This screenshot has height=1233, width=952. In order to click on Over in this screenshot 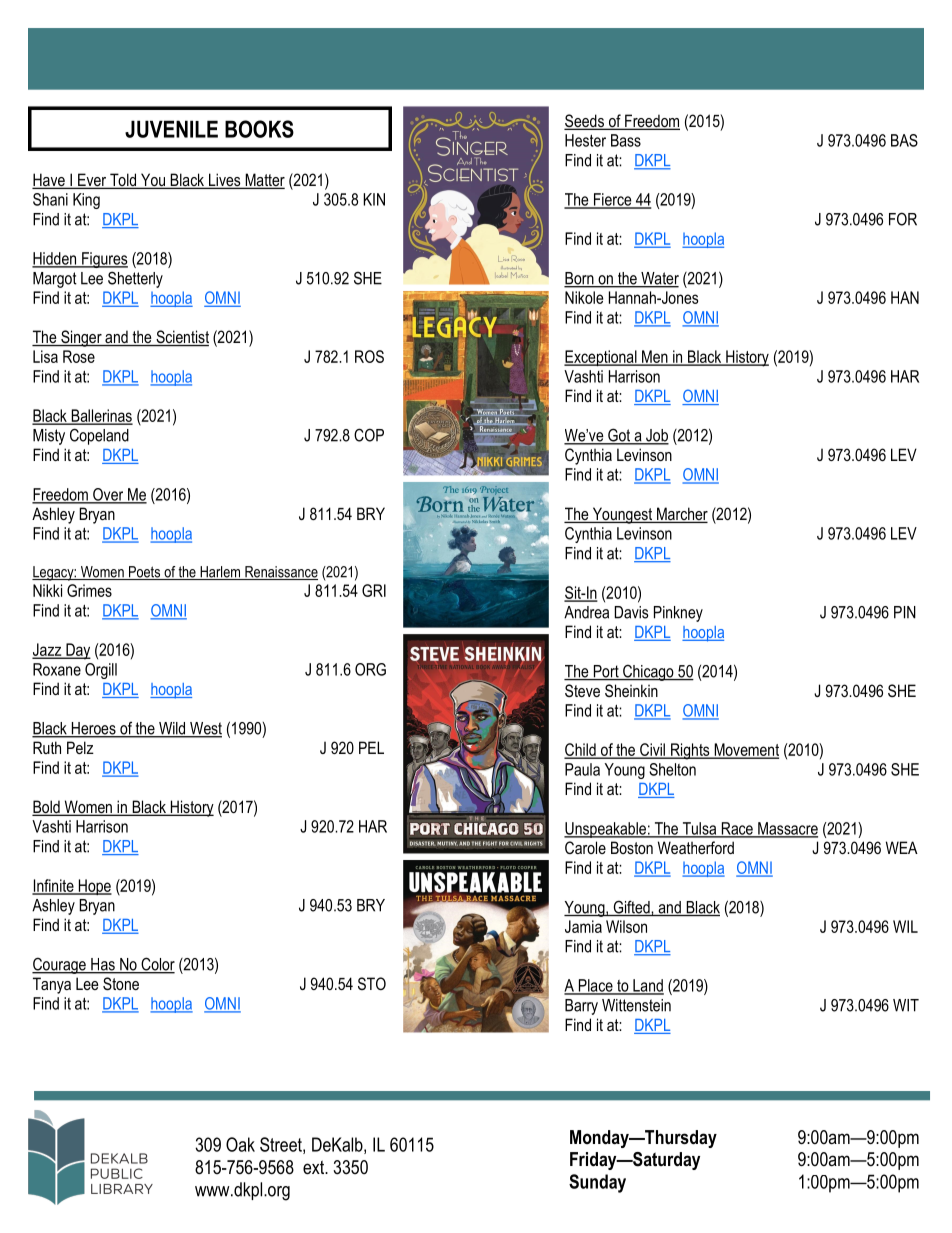, I will do `click(108, 495)`.
